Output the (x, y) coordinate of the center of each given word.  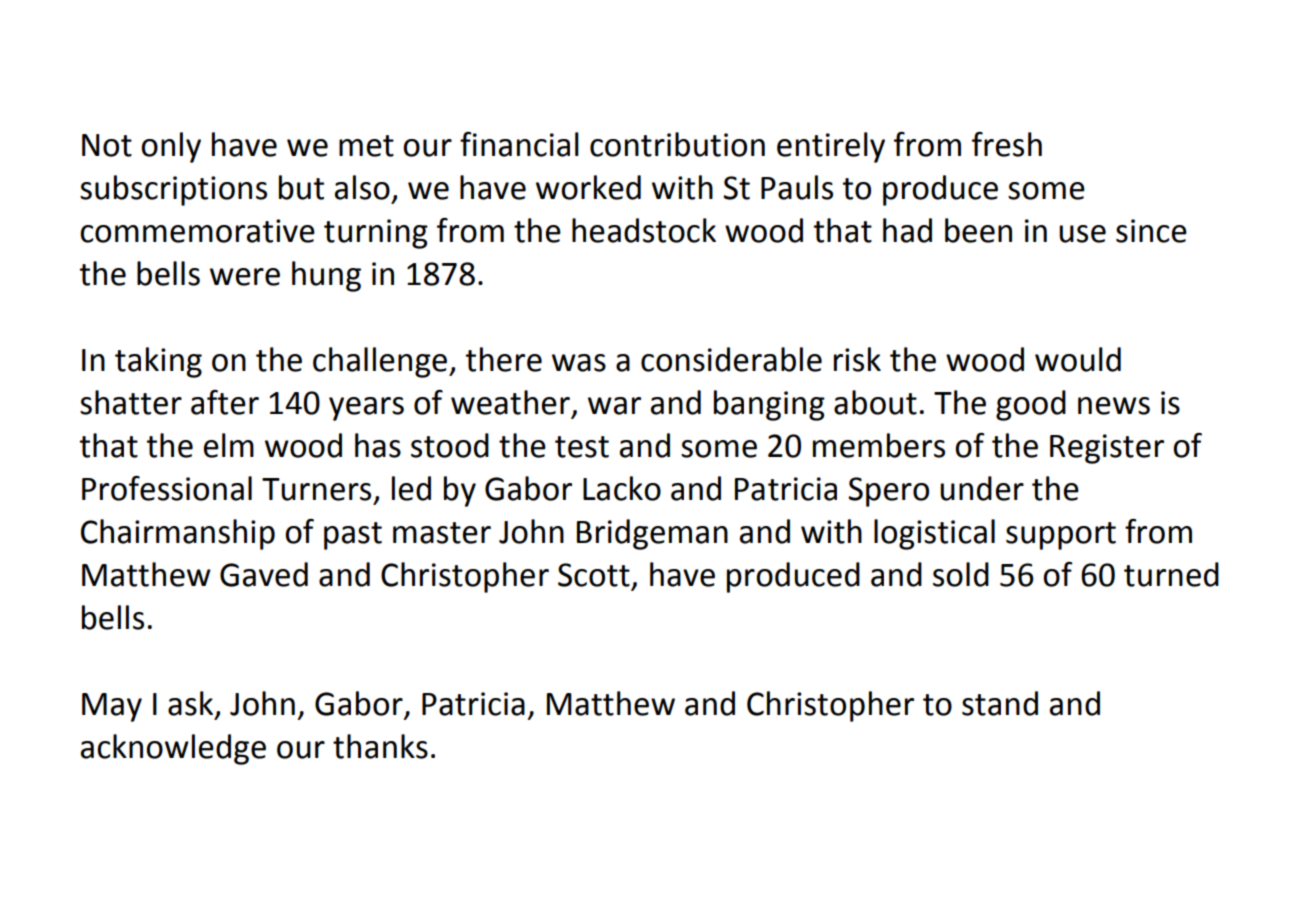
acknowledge (173, 749)
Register (1107, 449)
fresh (1007, 144)
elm (229, 445)
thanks (380, 746)
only (171, 147)
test (582, 447)
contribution (677, 144)
